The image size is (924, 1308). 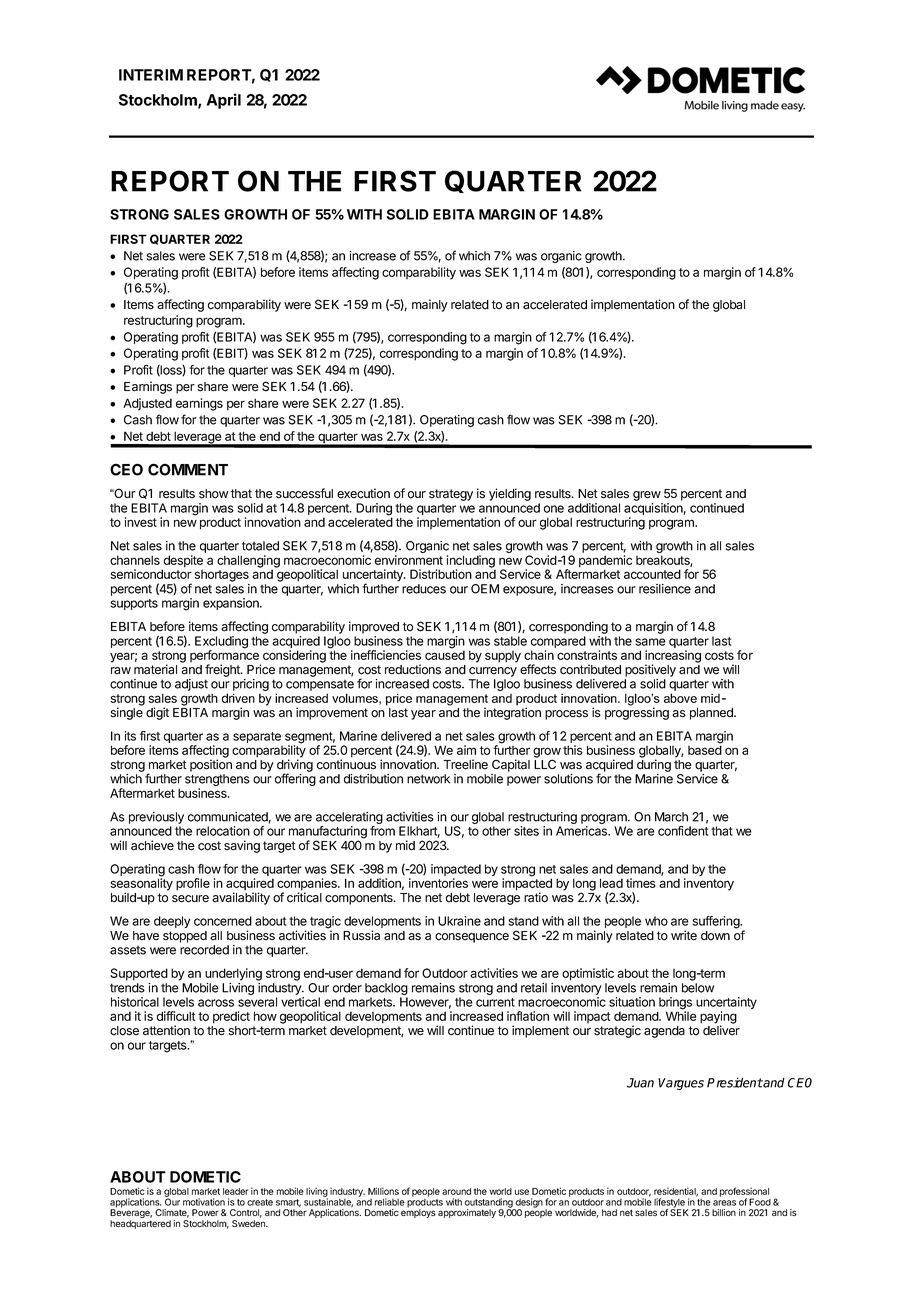 What do you see at coordinates (204, 950) in the document?
I see `recorded` at bounding box center [204, 950].
